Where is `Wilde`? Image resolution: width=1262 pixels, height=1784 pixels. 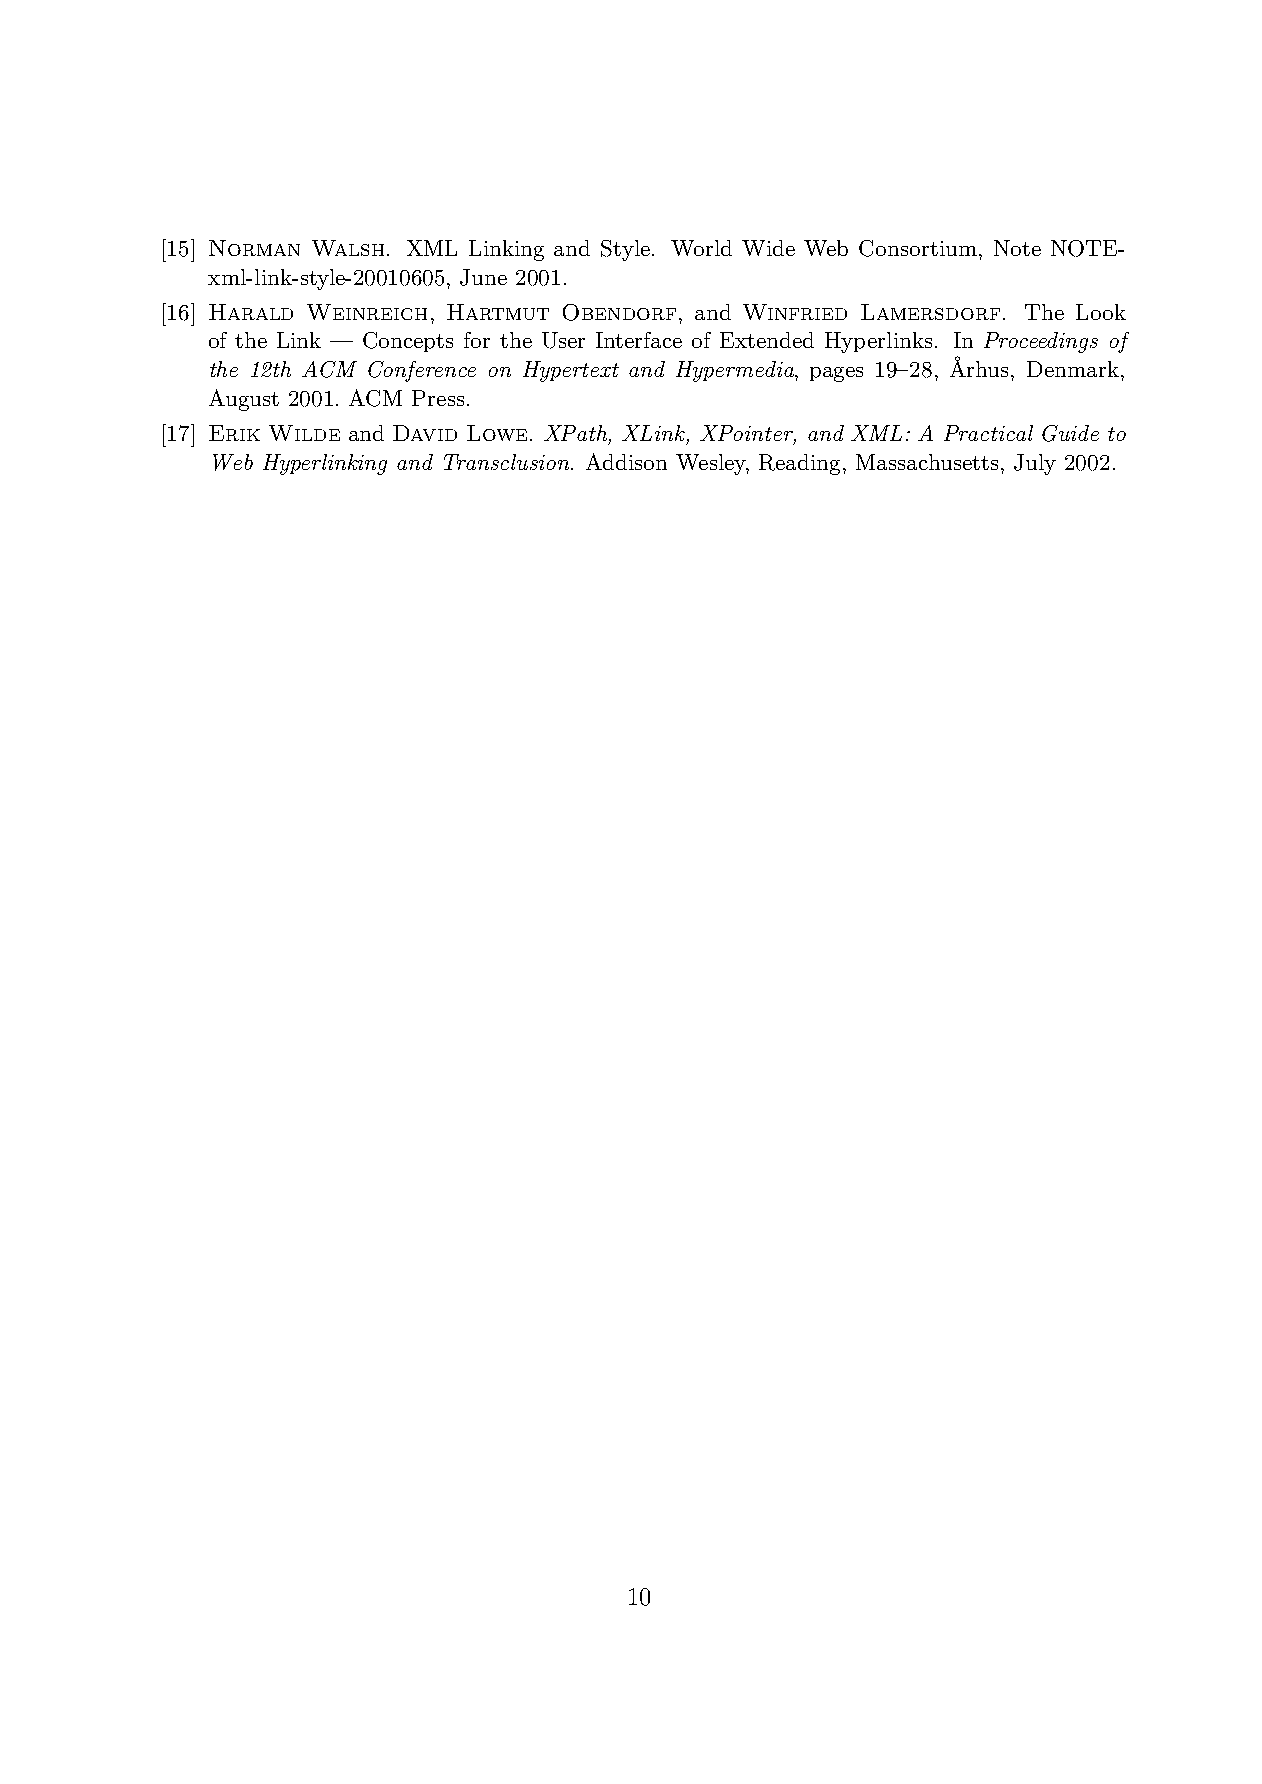 Wilde is located at coordinates (304, 433).
